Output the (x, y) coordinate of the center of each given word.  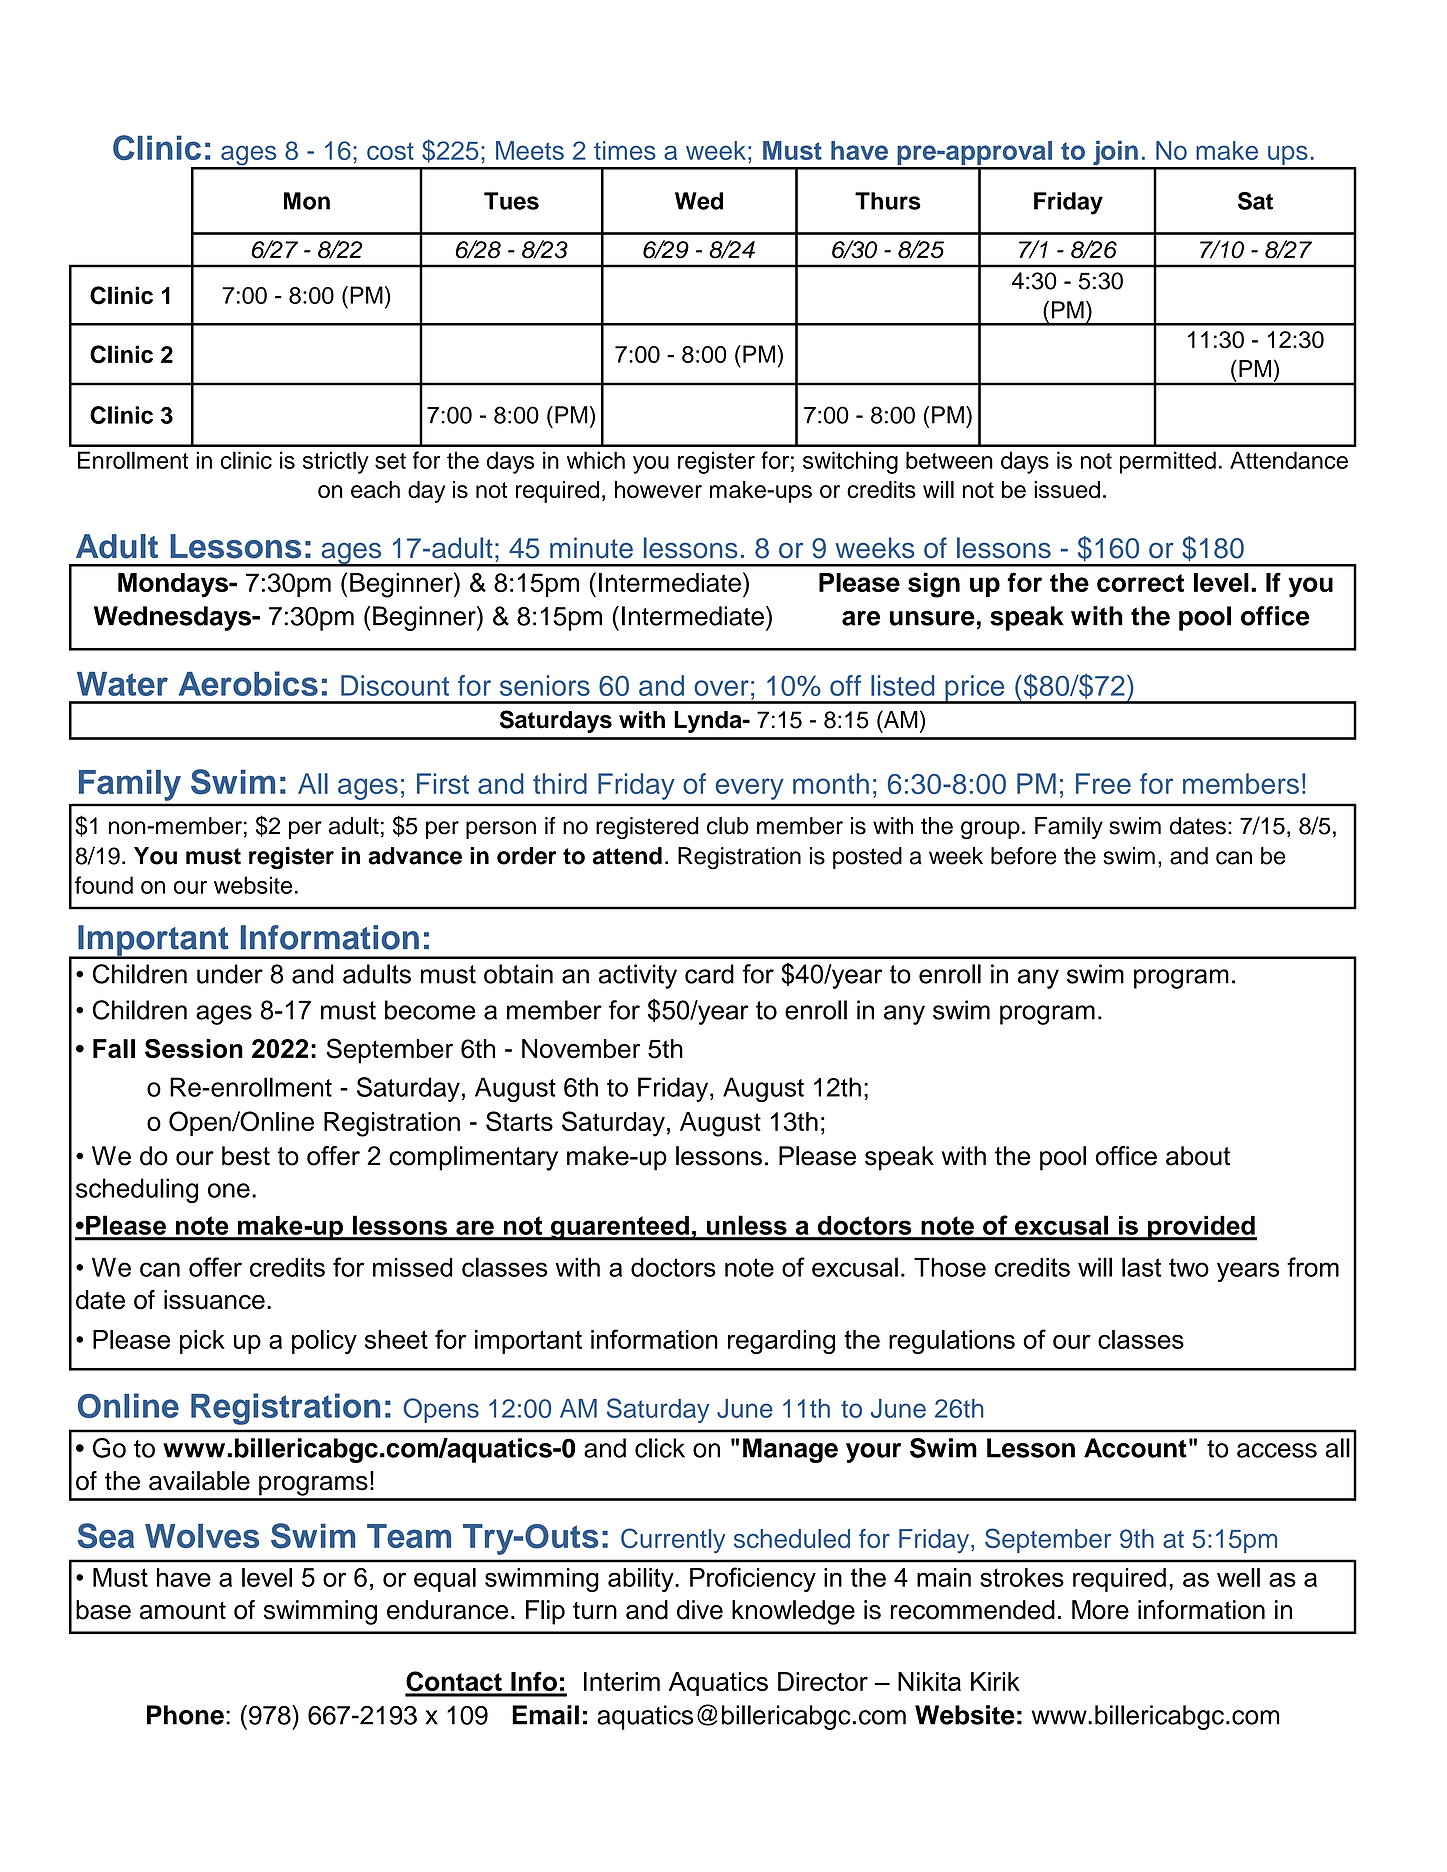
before (1024, 856)
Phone (185, 1715)
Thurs (888, 201)
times (625, 150)
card (709, 974)
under (230, 974)
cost (390, 151)
